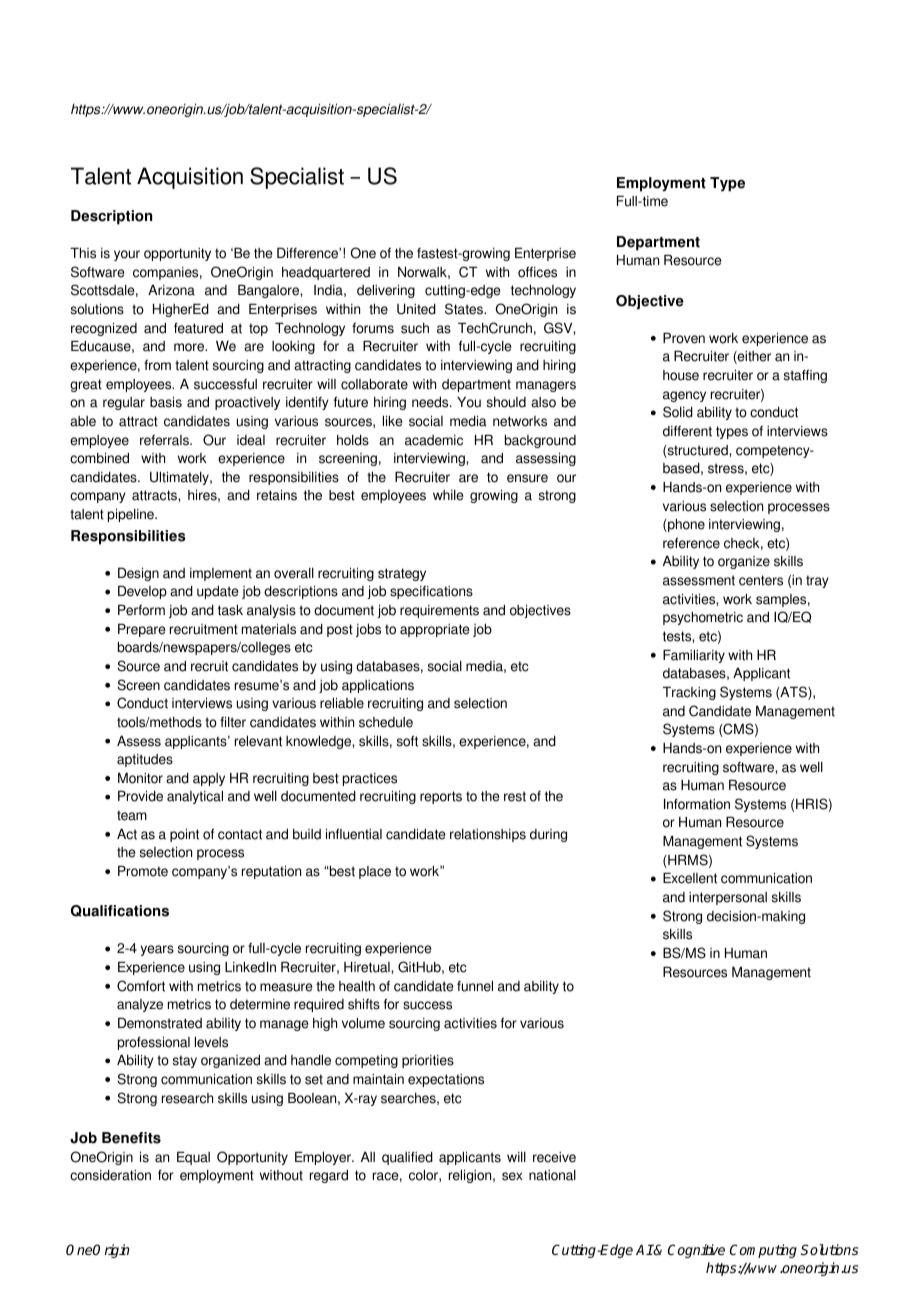 The width and height of the page is (924, 1308). I want to click on States, so click(465, 309).
